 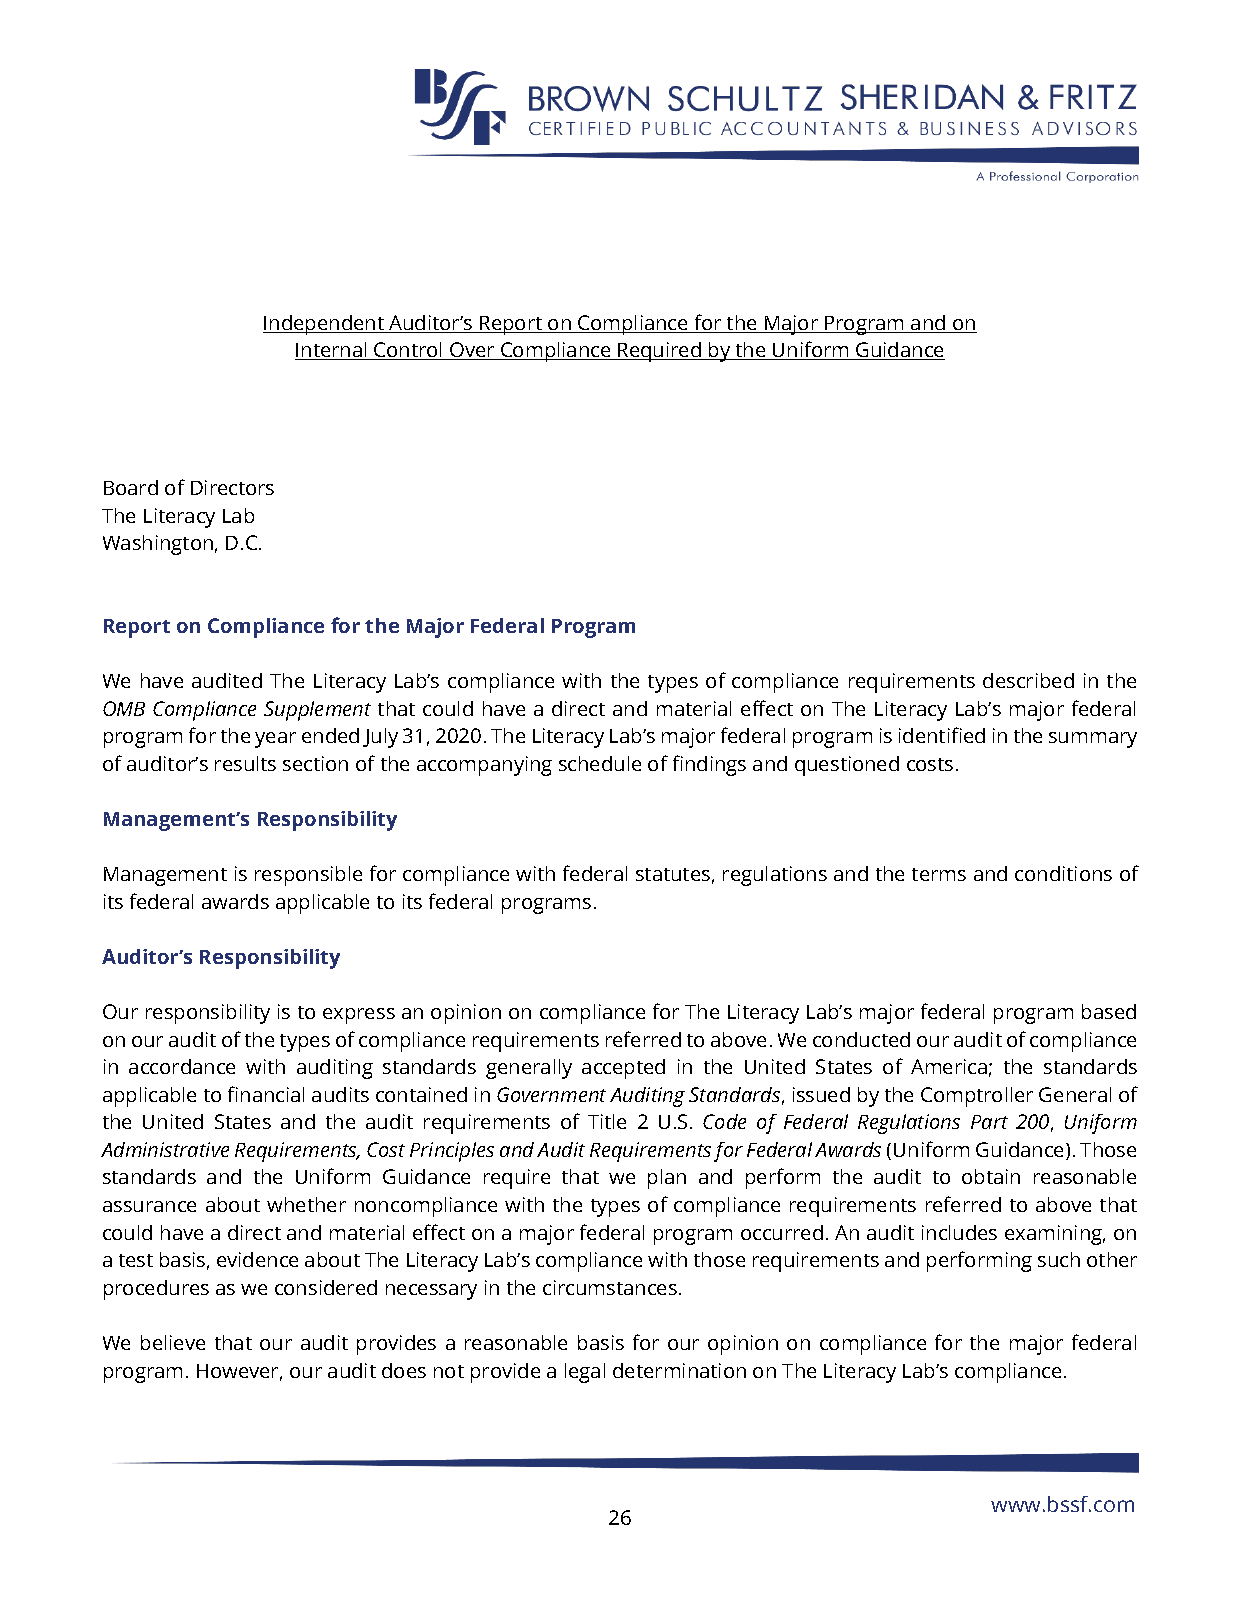 What do you see at coordinates (600, 763) in the image?
I see `schedule` at bounding box center [600, 763].
